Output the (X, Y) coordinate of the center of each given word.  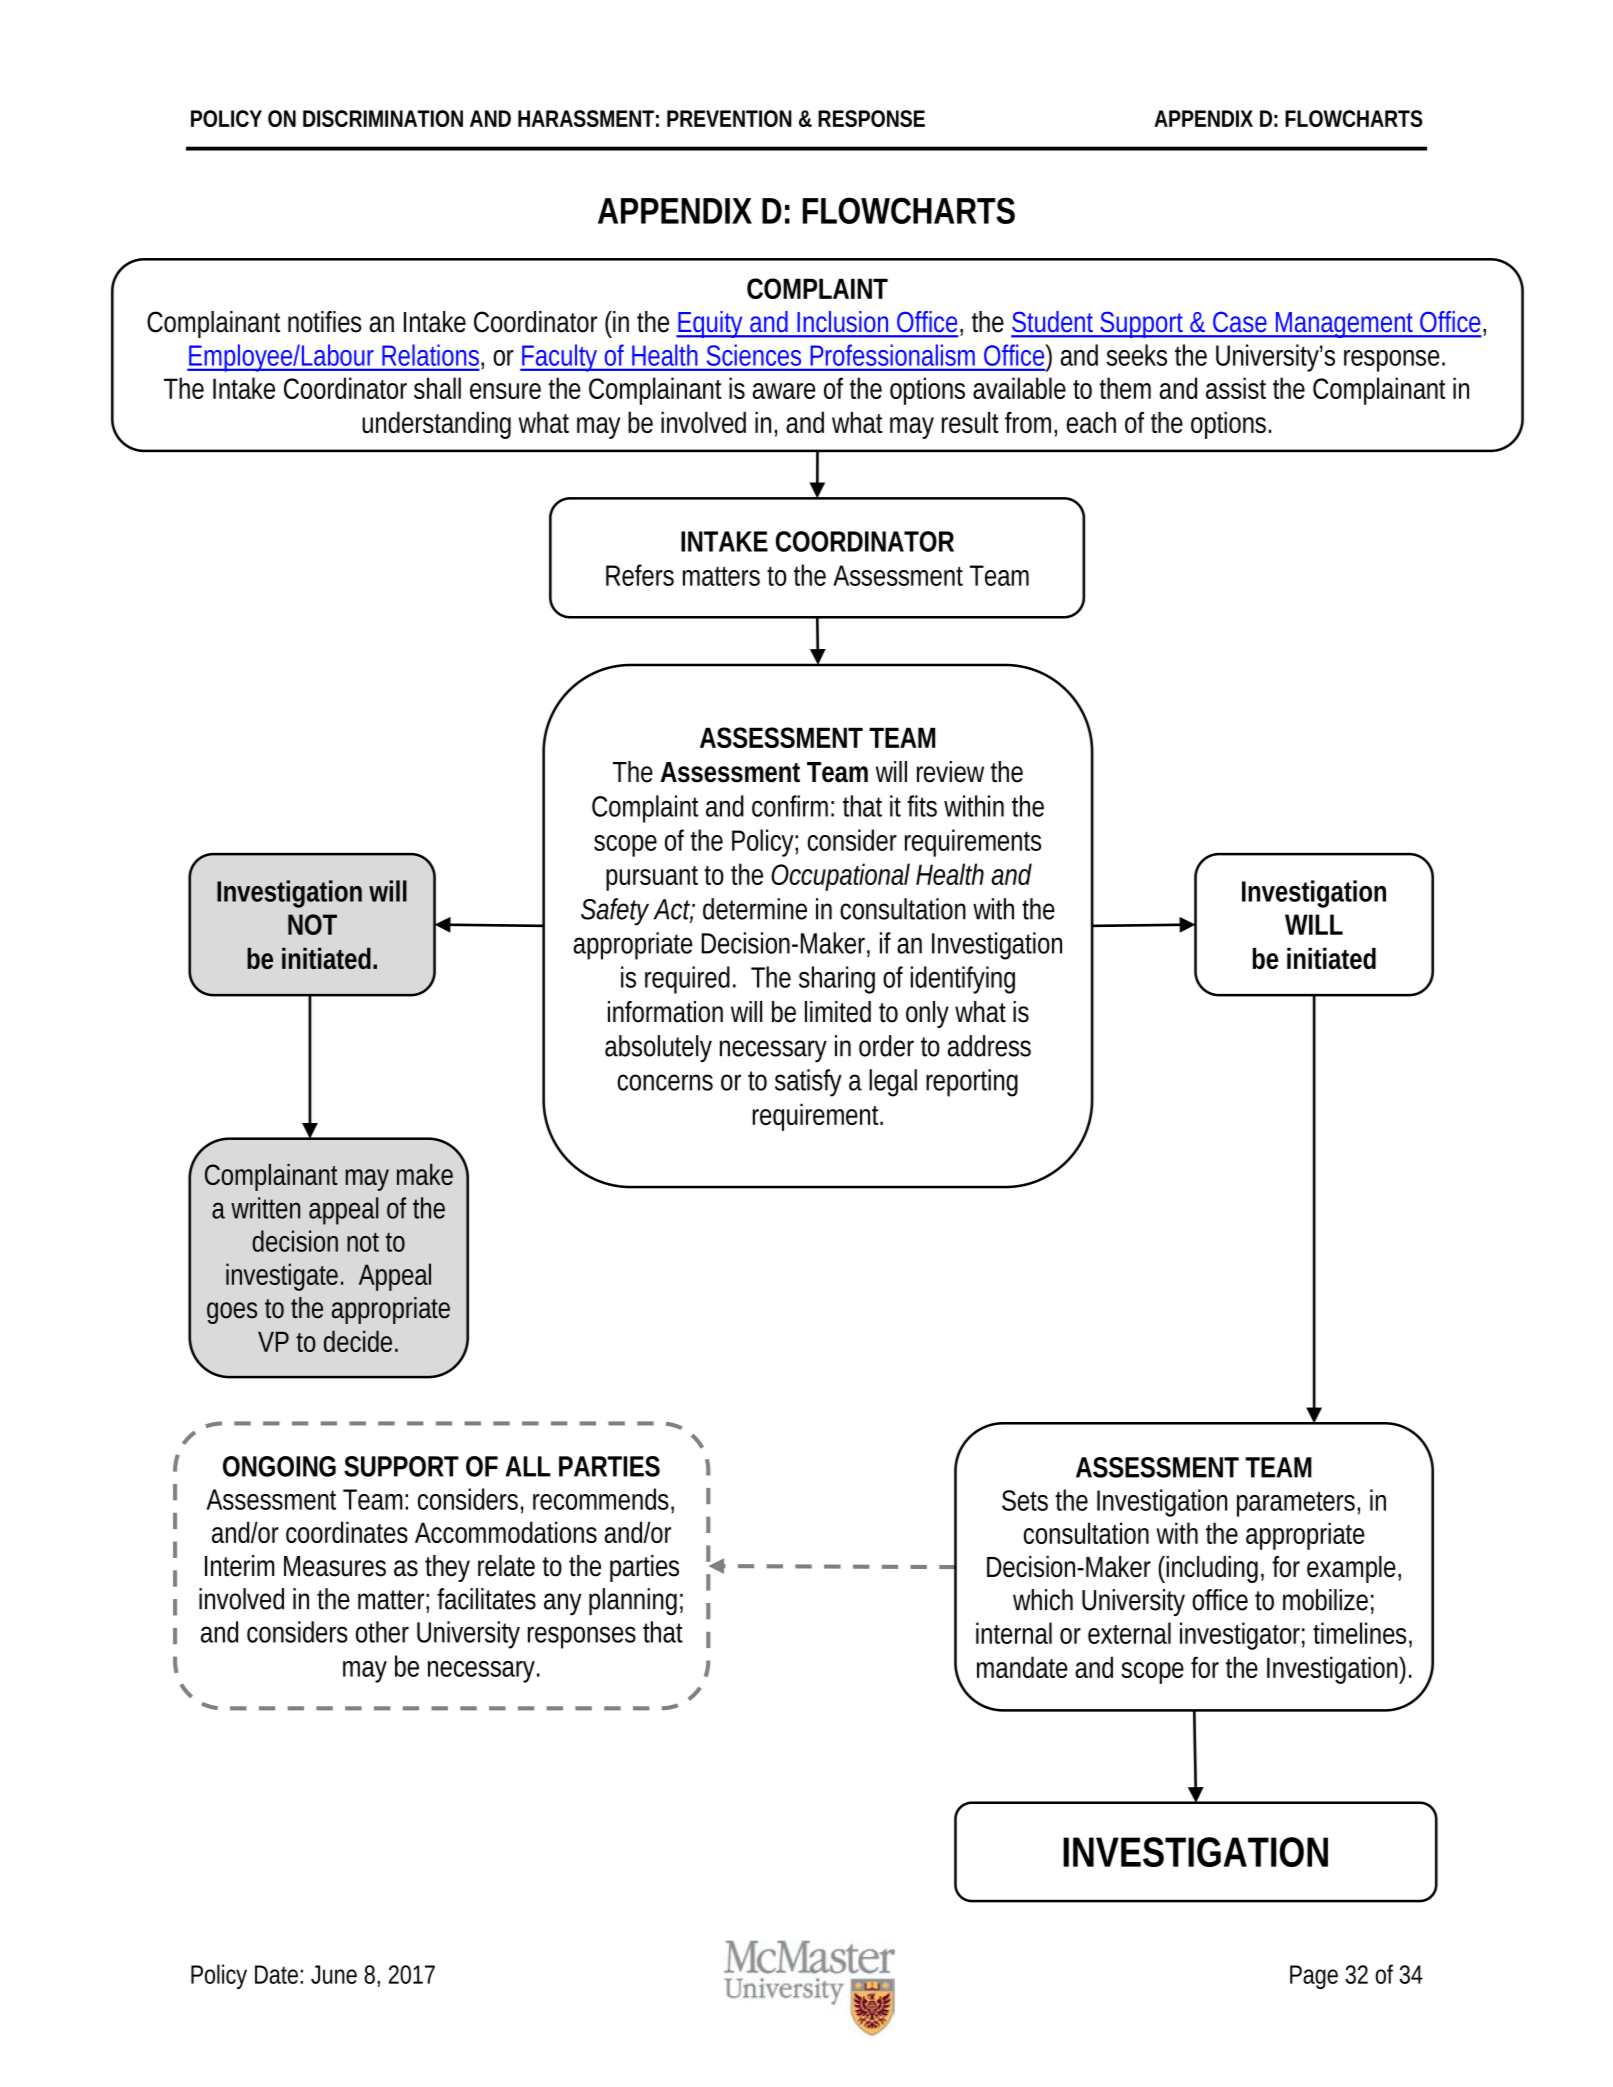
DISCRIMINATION (383, 118)
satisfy (808, 1083)
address (989, 1046)
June (334, 1974)
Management (1346, 325)
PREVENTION (729, 118)
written (265, 1208)
